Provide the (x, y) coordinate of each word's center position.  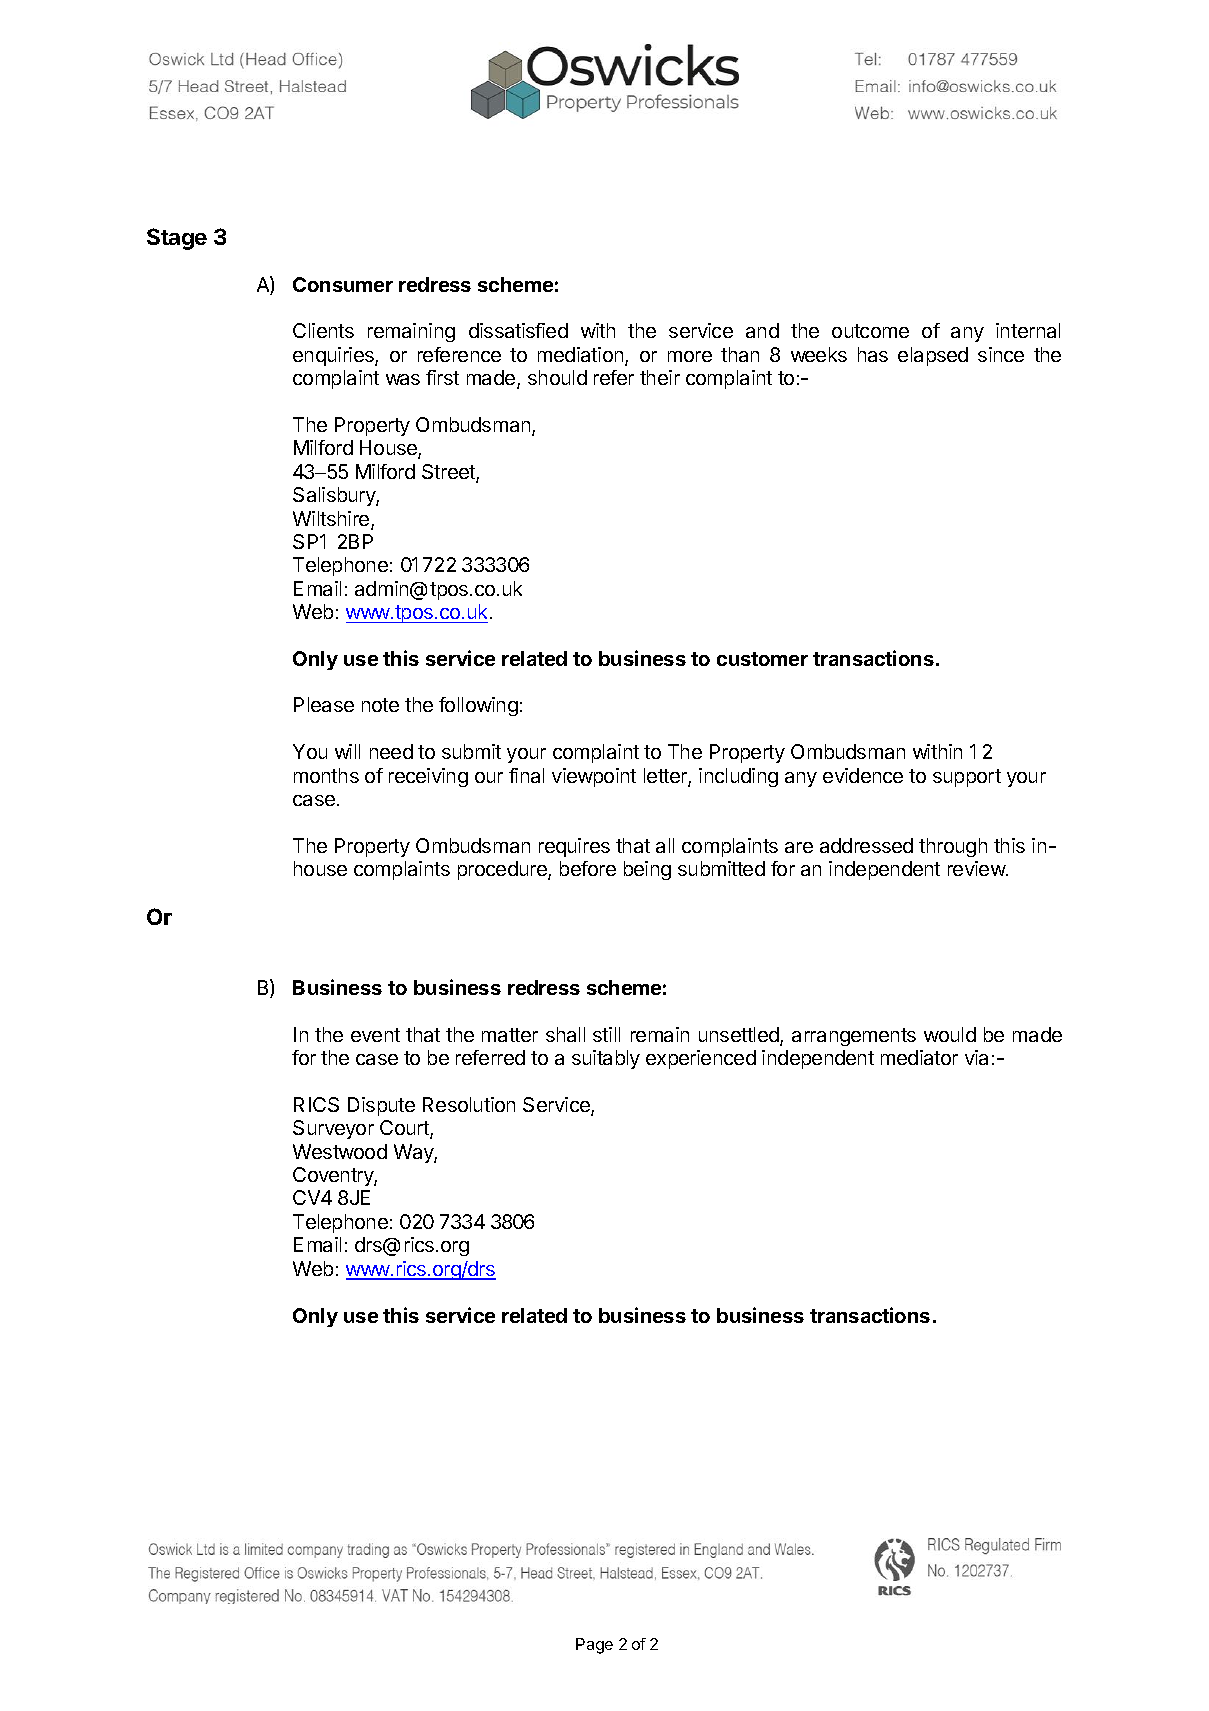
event (375, 1035)
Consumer (343, 284)
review (977, 868)
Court (405, 1129)
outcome (870, 331)
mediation (582, 356)
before (588, 868)
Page (594, 1646)
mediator (919, 1057)
